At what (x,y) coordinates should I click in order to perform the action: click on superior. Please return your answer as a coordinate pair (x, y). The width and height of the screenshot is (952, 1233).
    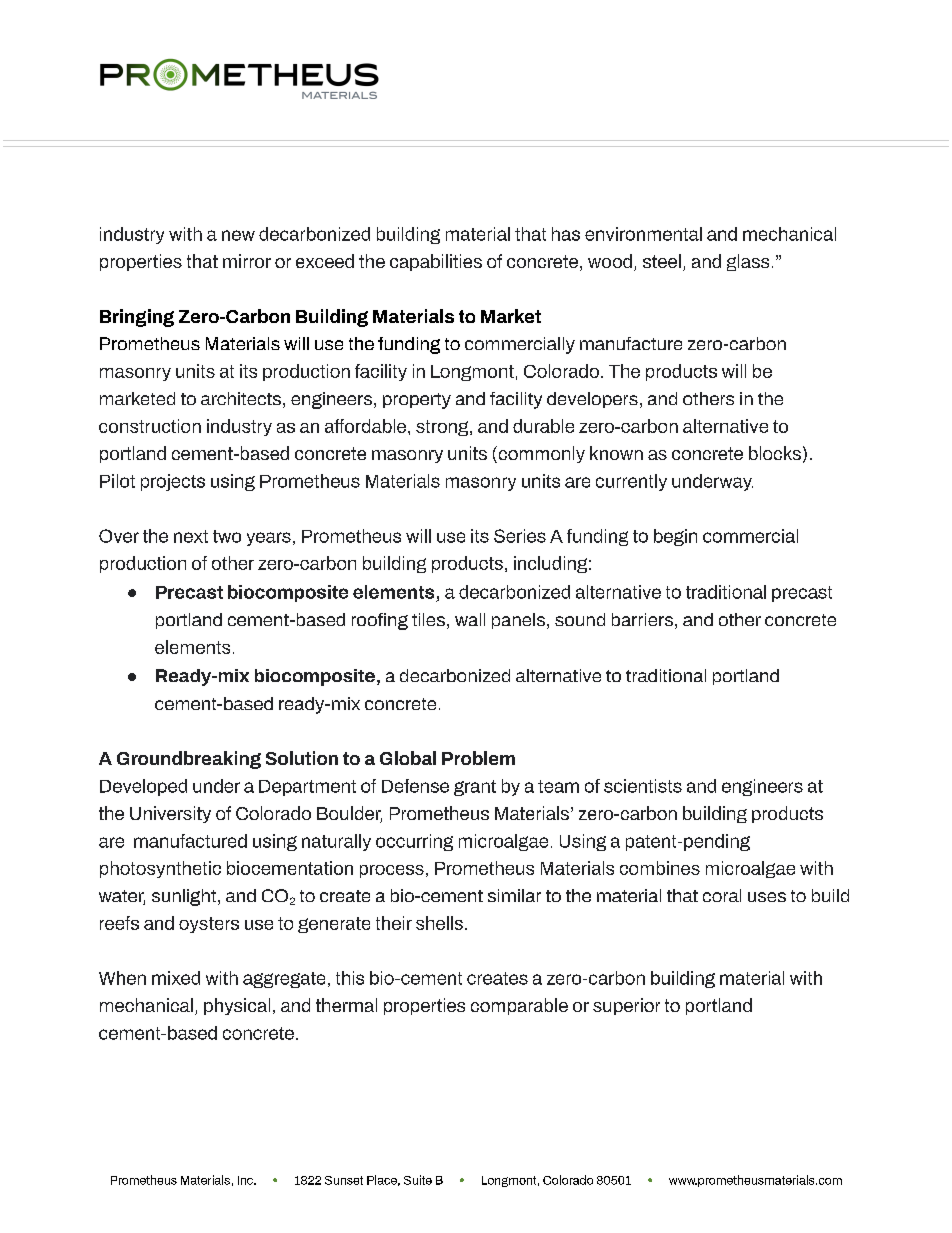
    Looking at the image, I should click on (626, 1006).
